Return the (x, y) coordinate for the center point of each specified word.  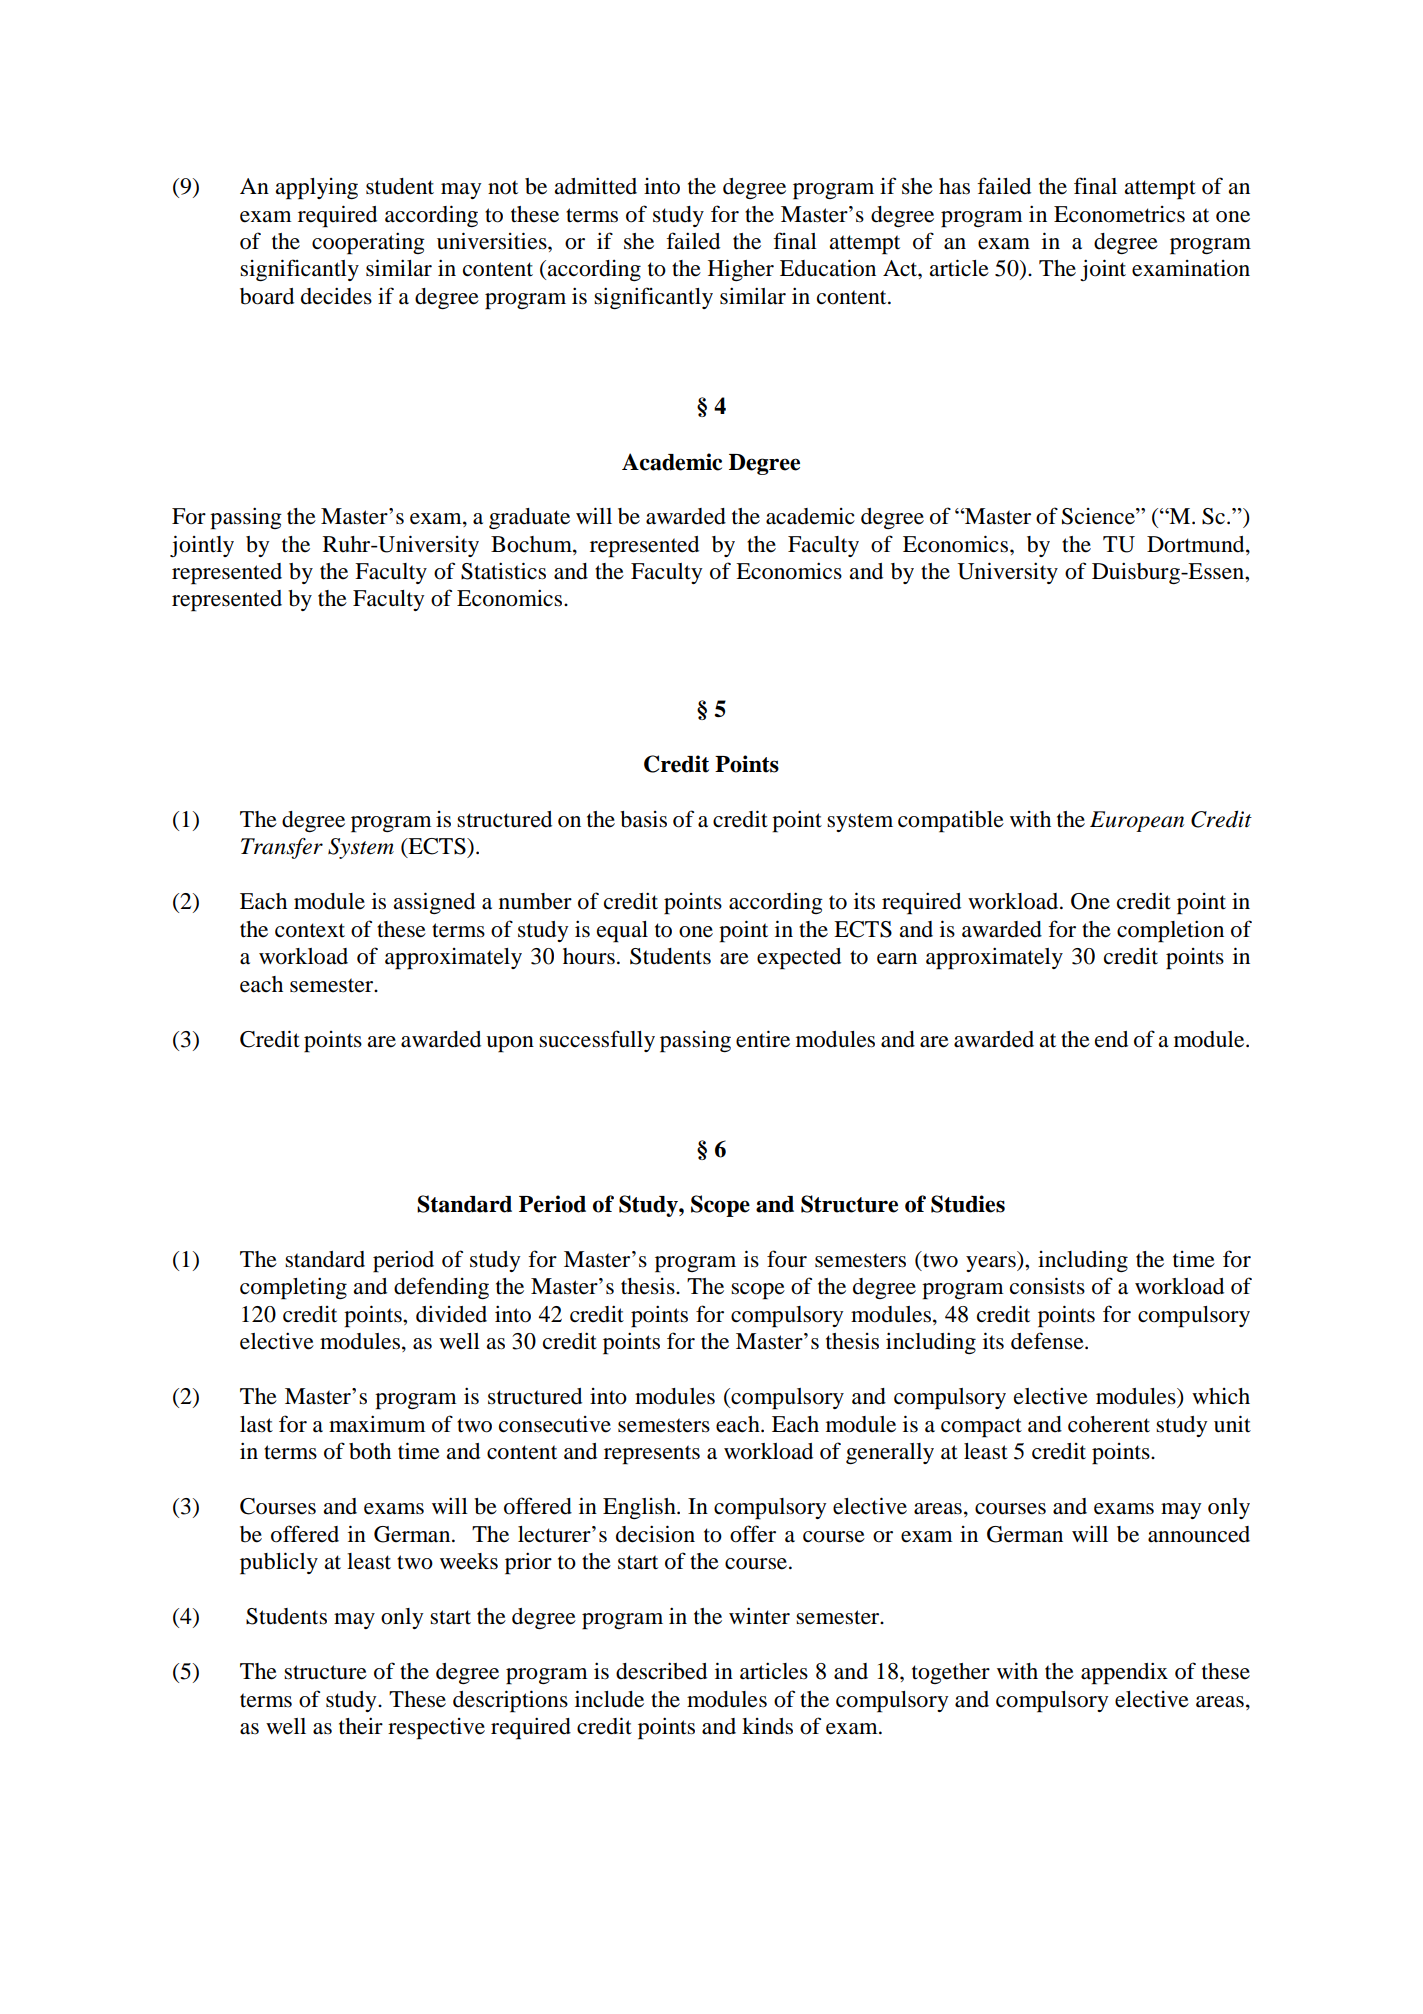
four (787, 1259)
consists (1047, 1286)
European (1137, 821)
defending (441, 1288)
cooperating (368, 243)
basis (643, 819)
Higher (741, 270)
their (361, 1726)
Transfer (282, 848)
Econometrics (1119, 214)
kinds (767, 1726)
